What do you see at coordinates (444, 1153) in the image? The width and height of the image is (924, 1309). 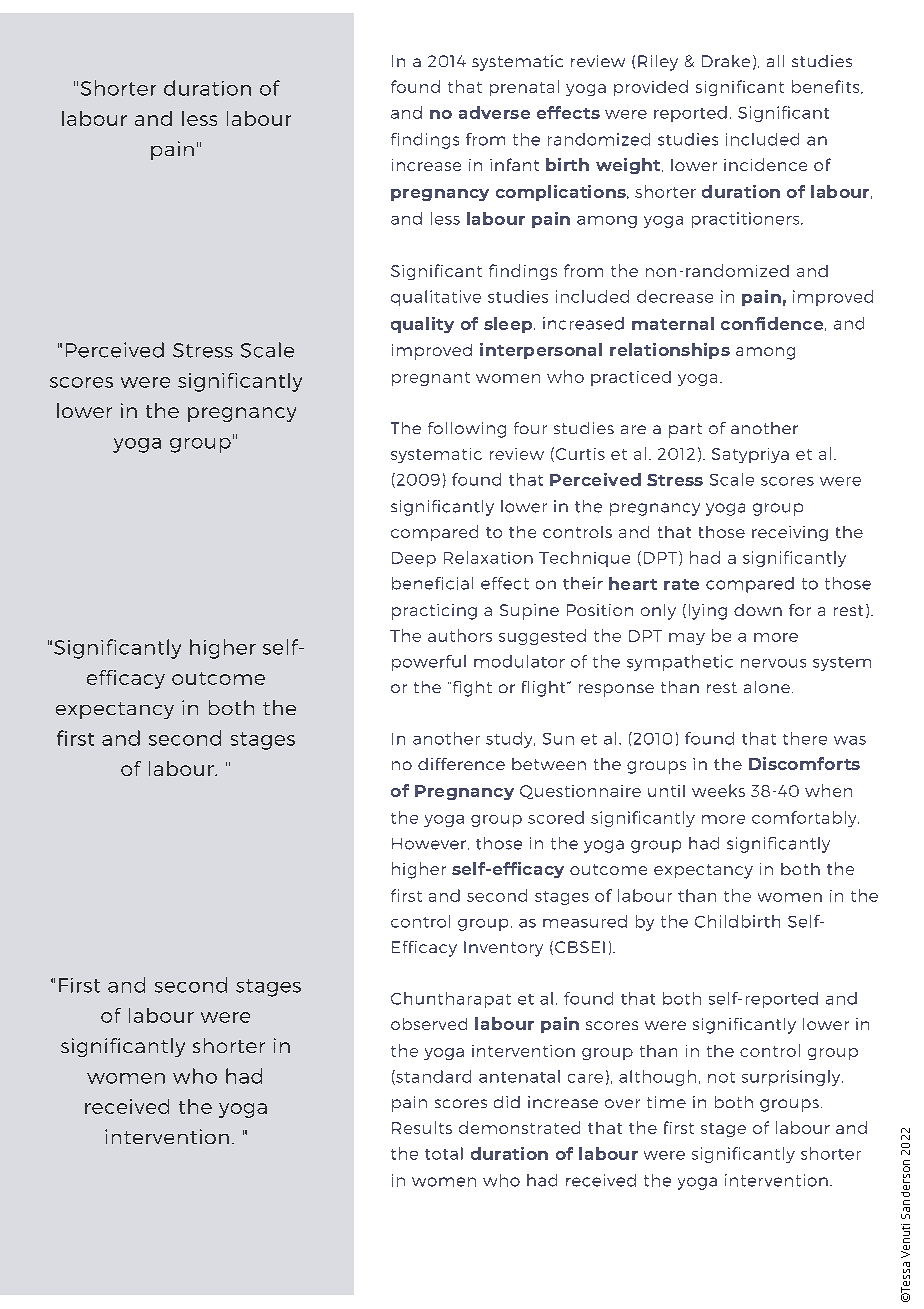 I see `total` at bounding box center [444, 1153].
